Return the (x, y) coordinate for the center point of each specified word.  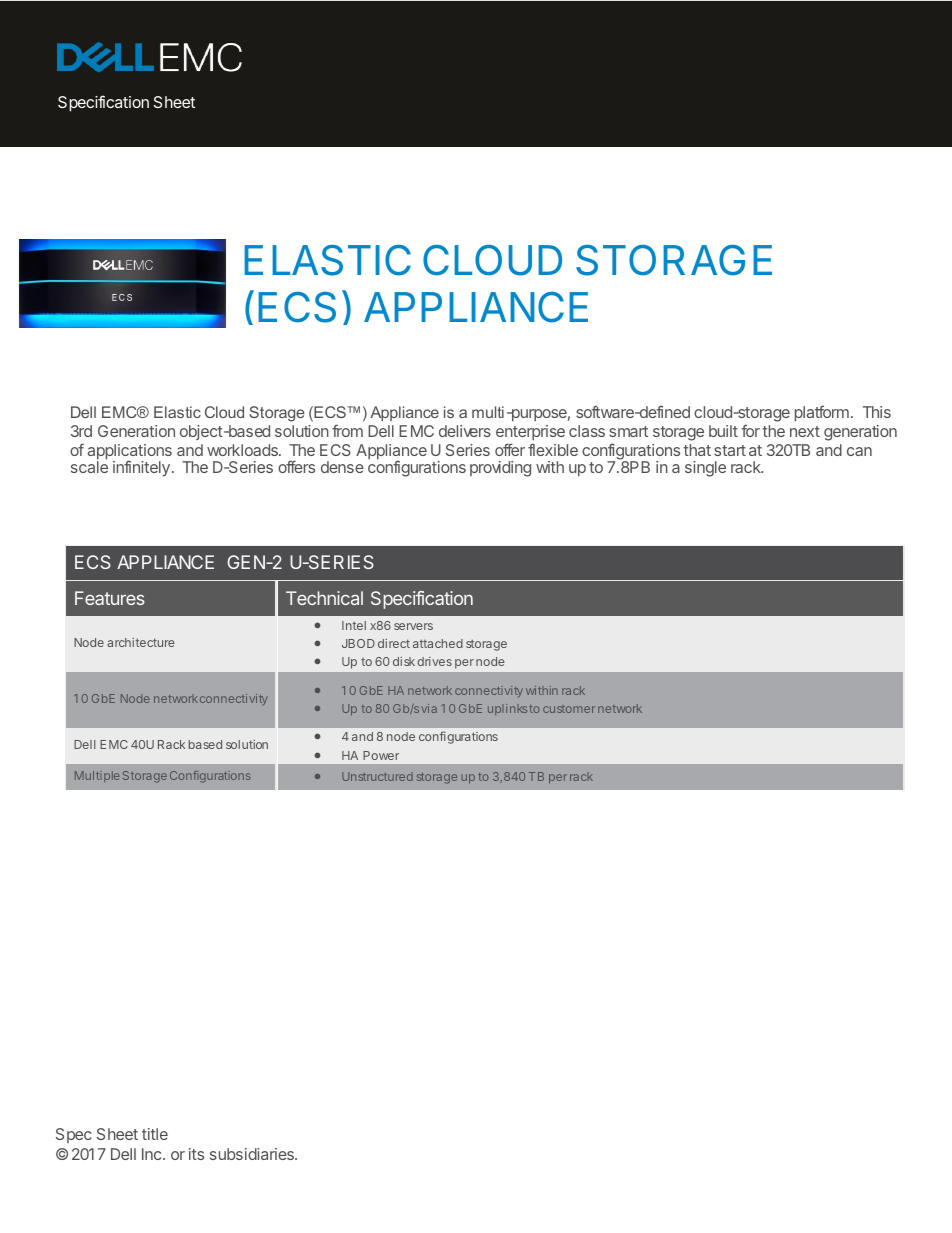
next (805, 431)
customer (569, 709)
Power (381, 755)
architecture (141, 642)
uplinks (507, 709)
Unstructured (377, 776)
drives (434, 661)
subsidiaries (253, 1154)
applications (130, 453)
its (196, 1154)
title (155, 1134)
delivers (465, 431)
